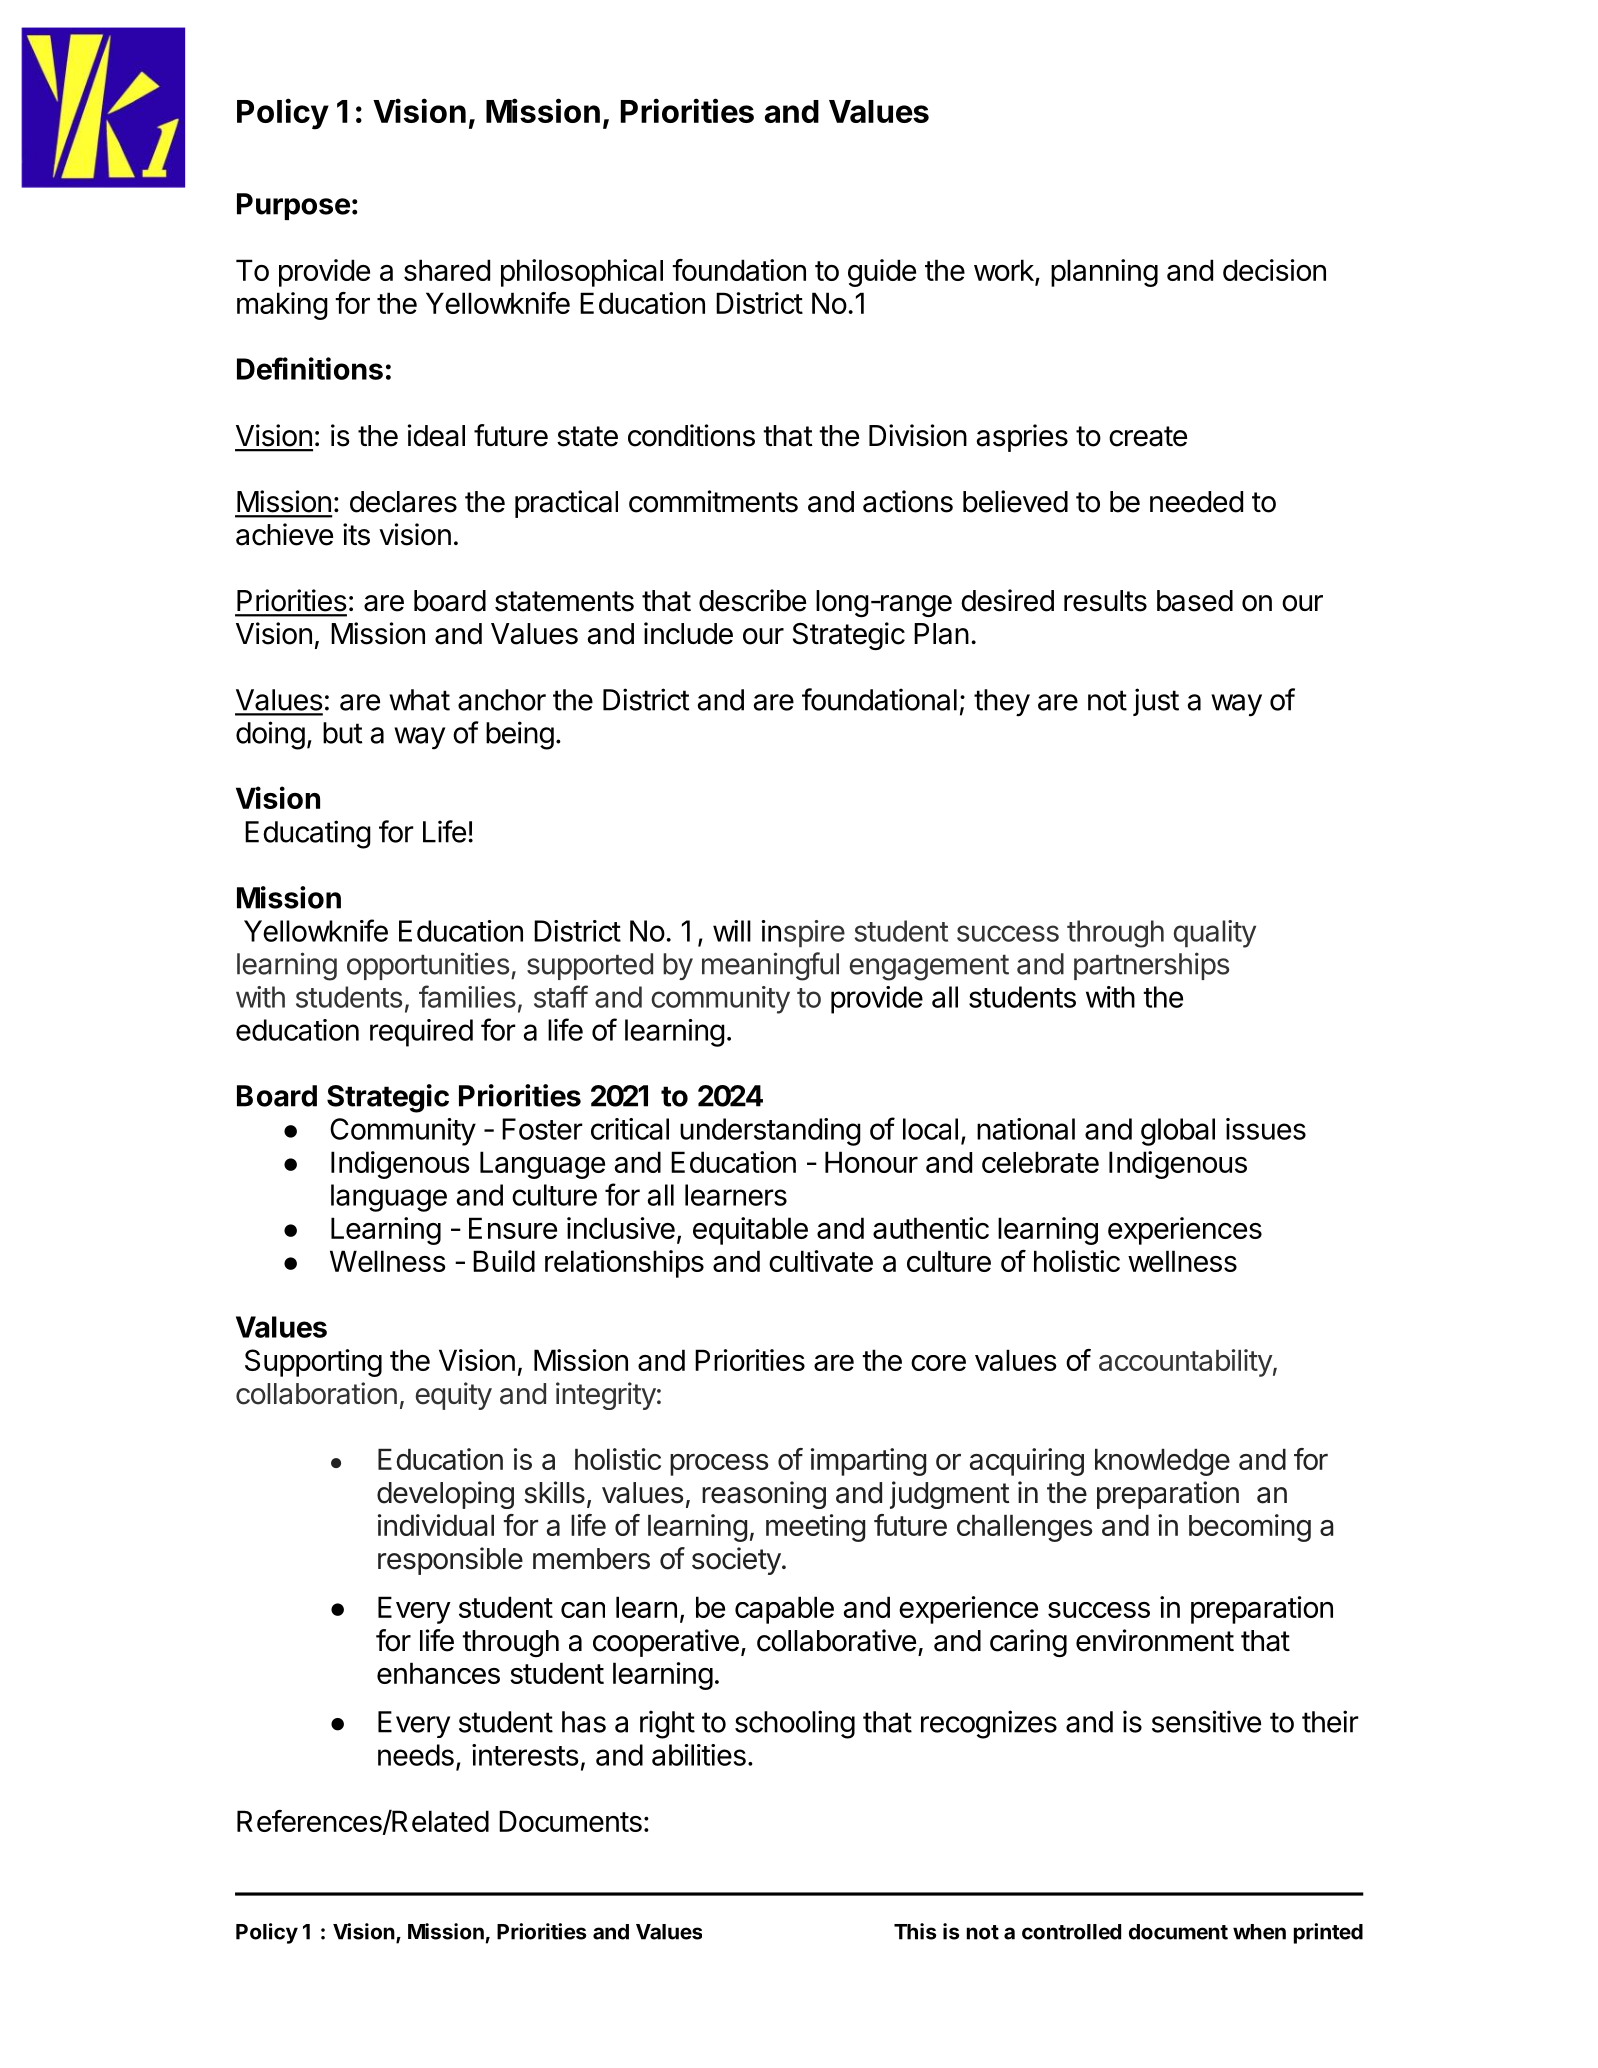 The height and width of the image is (2068, 1598). Describe the element at coordinates (770, 966) in the image. I see `meaningful` at that location.
